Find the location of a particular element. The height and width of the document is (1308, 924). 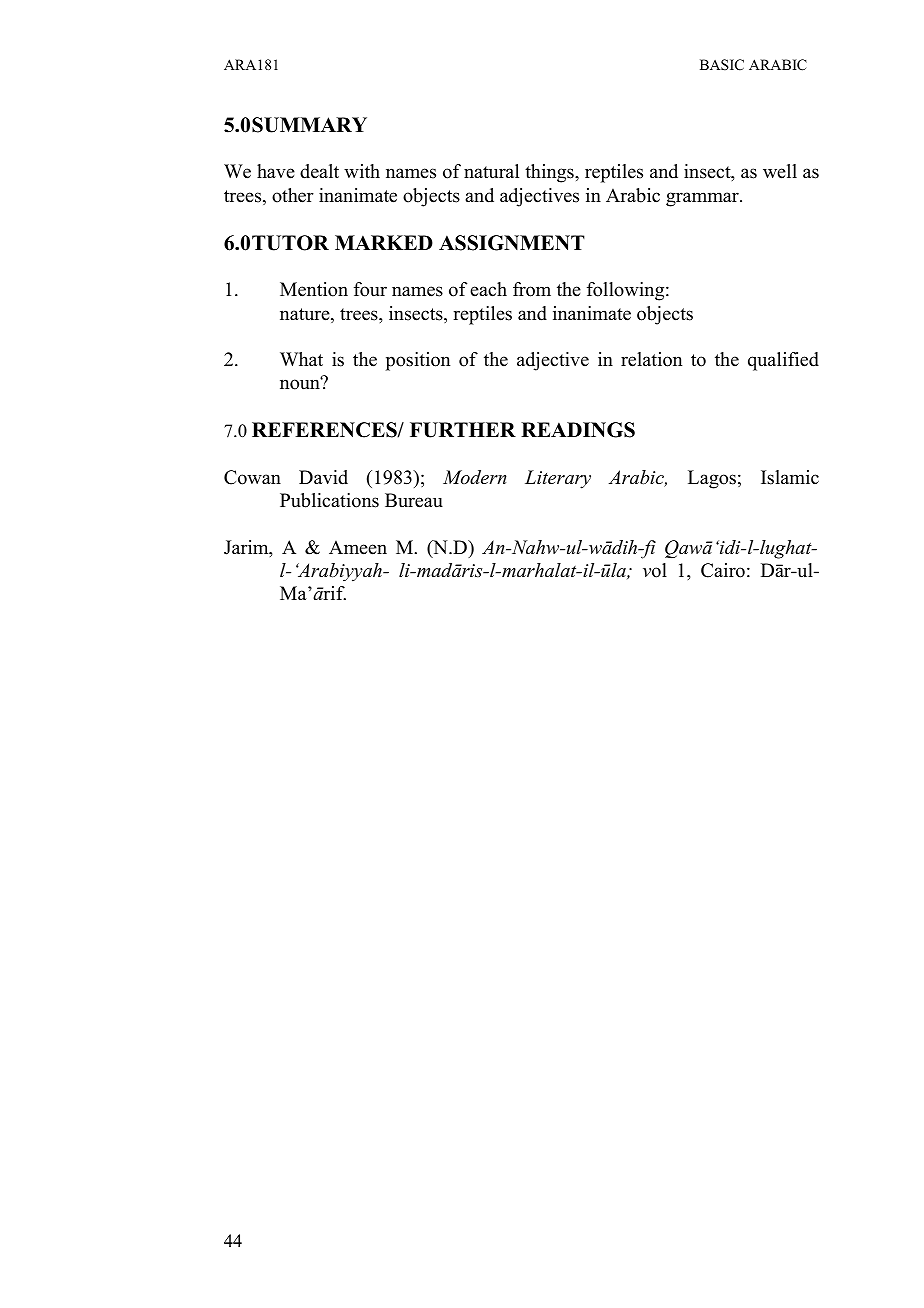

Lagos is located at coordinates (712, 479).
